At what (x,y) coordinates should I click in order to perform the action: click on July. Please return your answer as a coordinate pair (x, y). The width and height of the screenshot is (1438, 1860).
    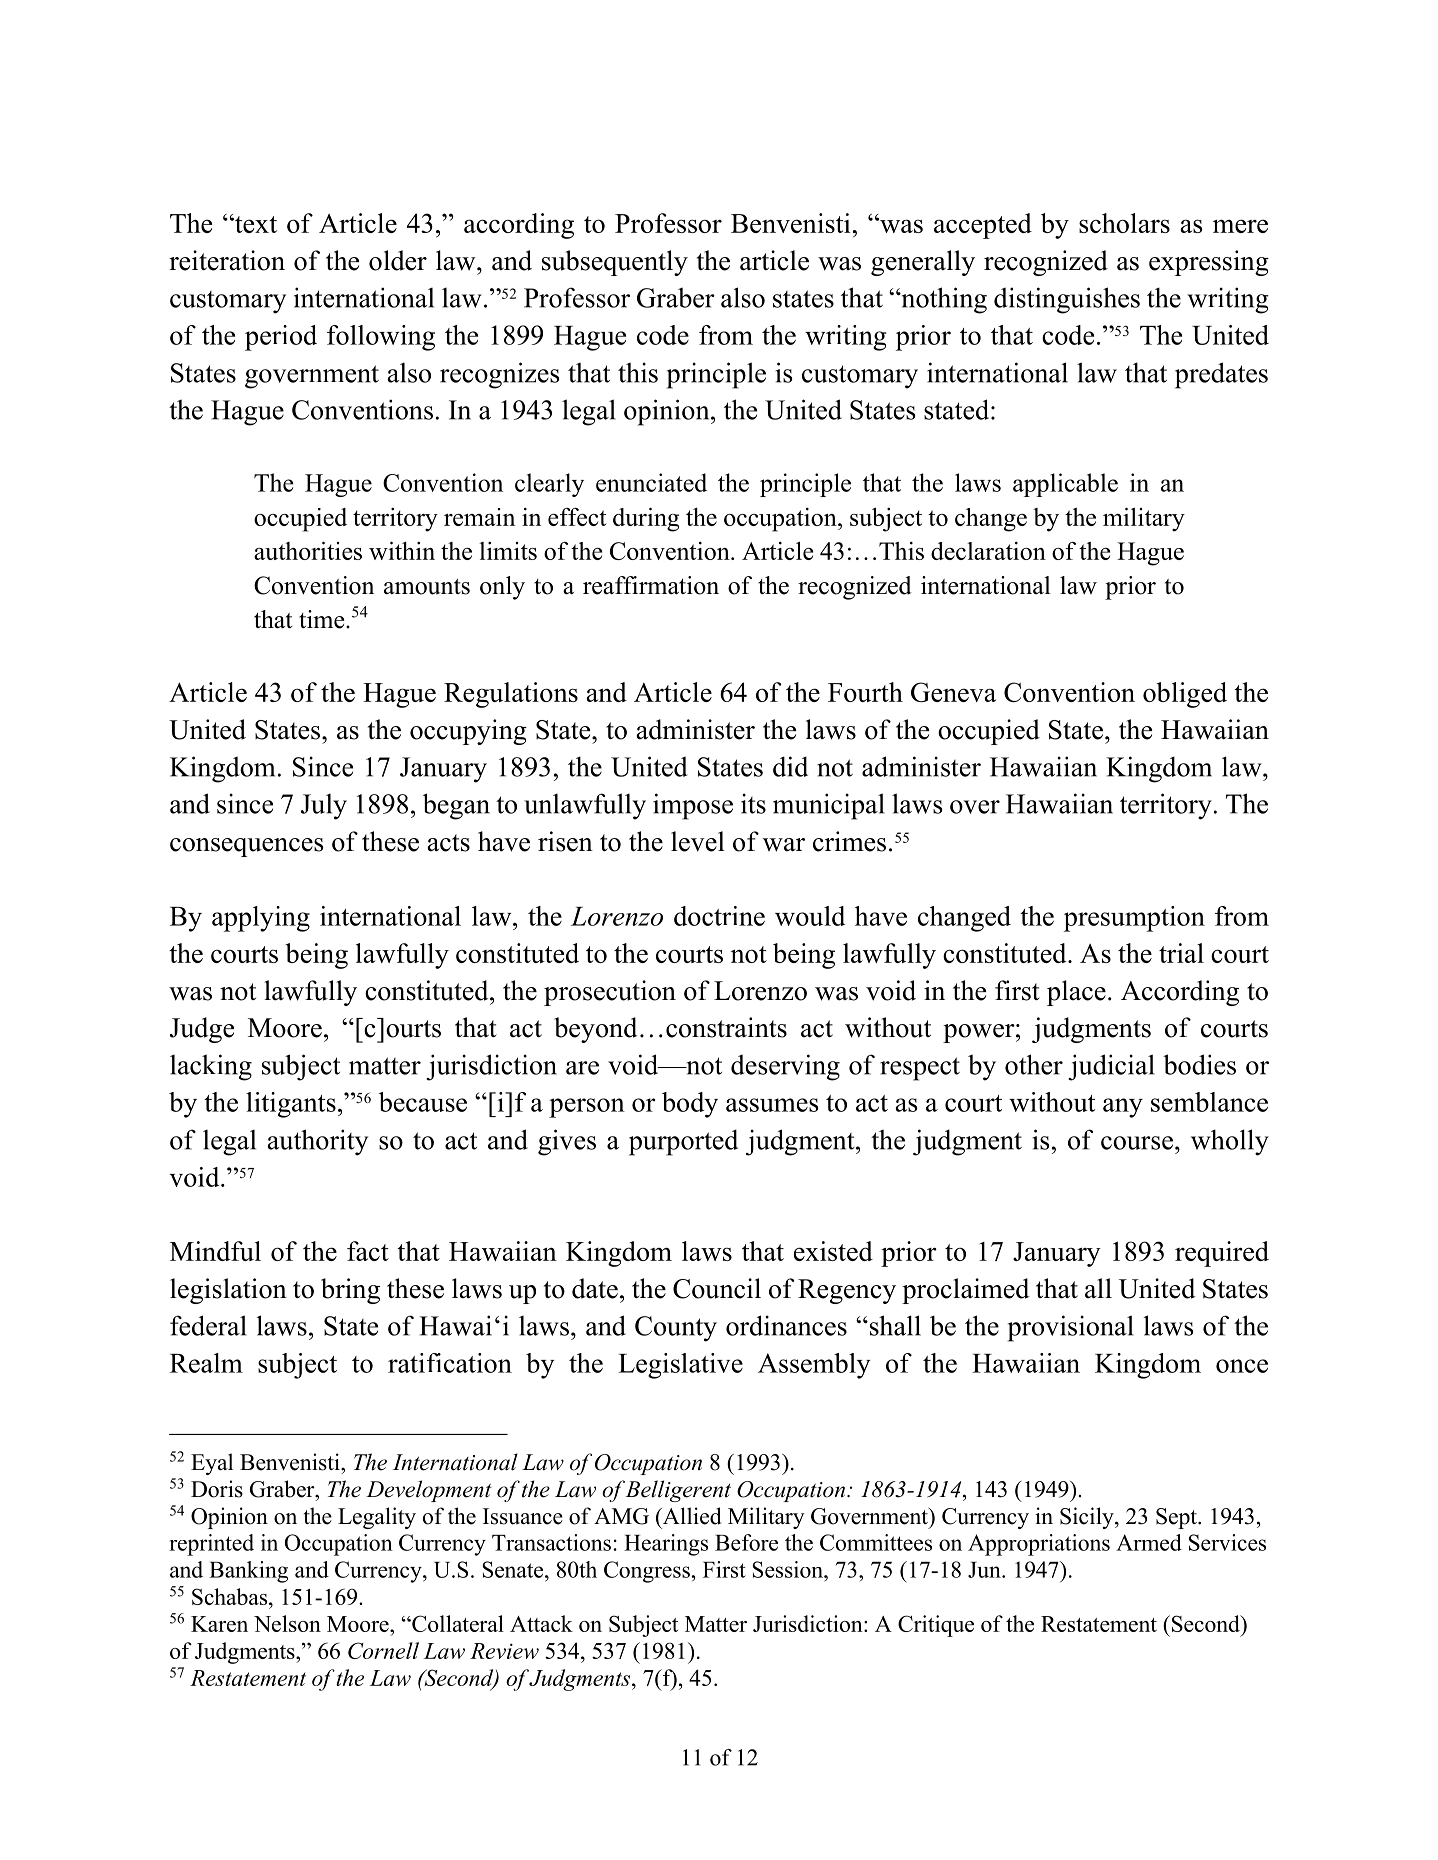
    Looking at the image, I should click on (324, 807).
